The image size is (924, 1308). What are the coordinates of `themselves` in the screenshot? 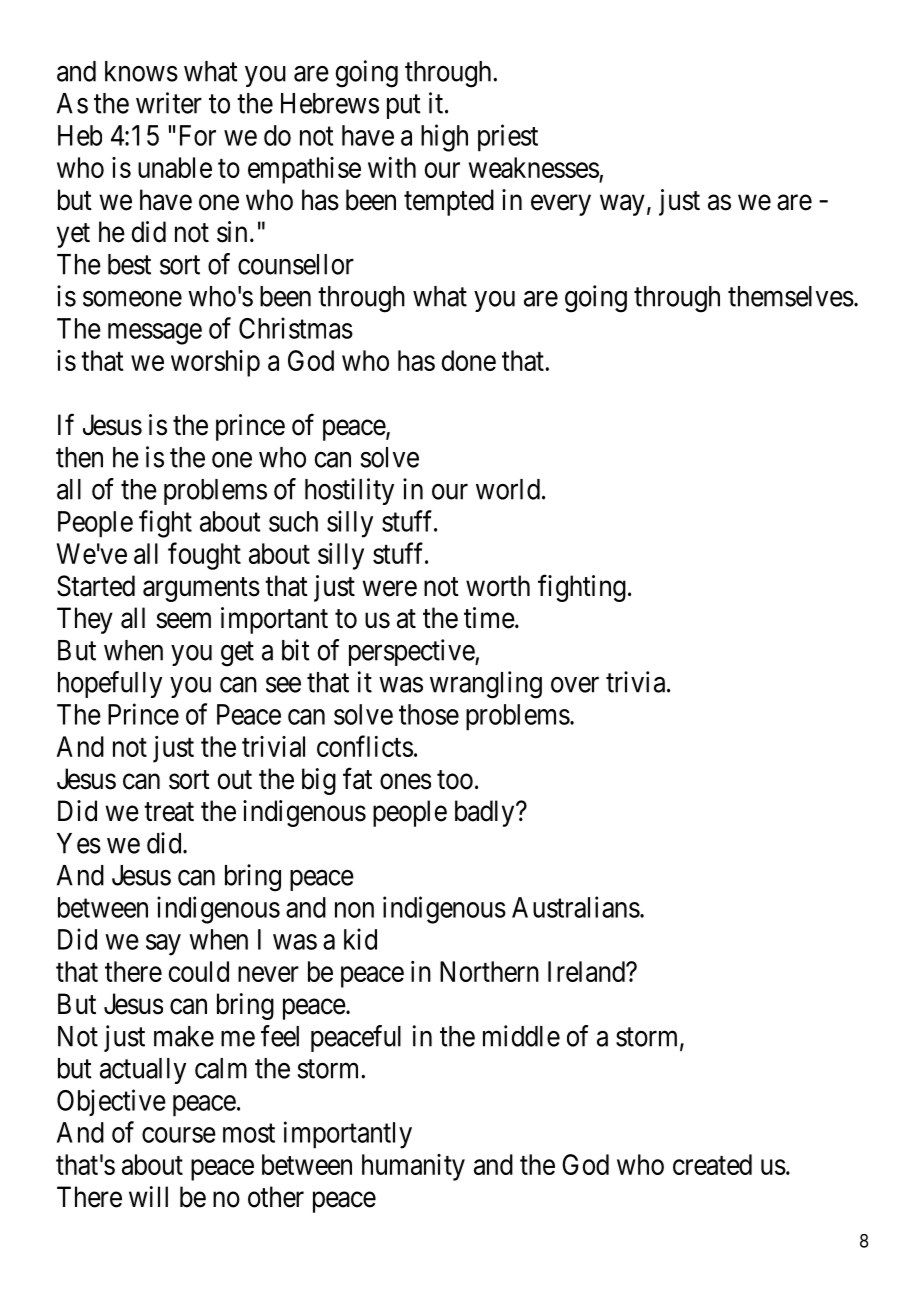 It's located at (791, 296).
